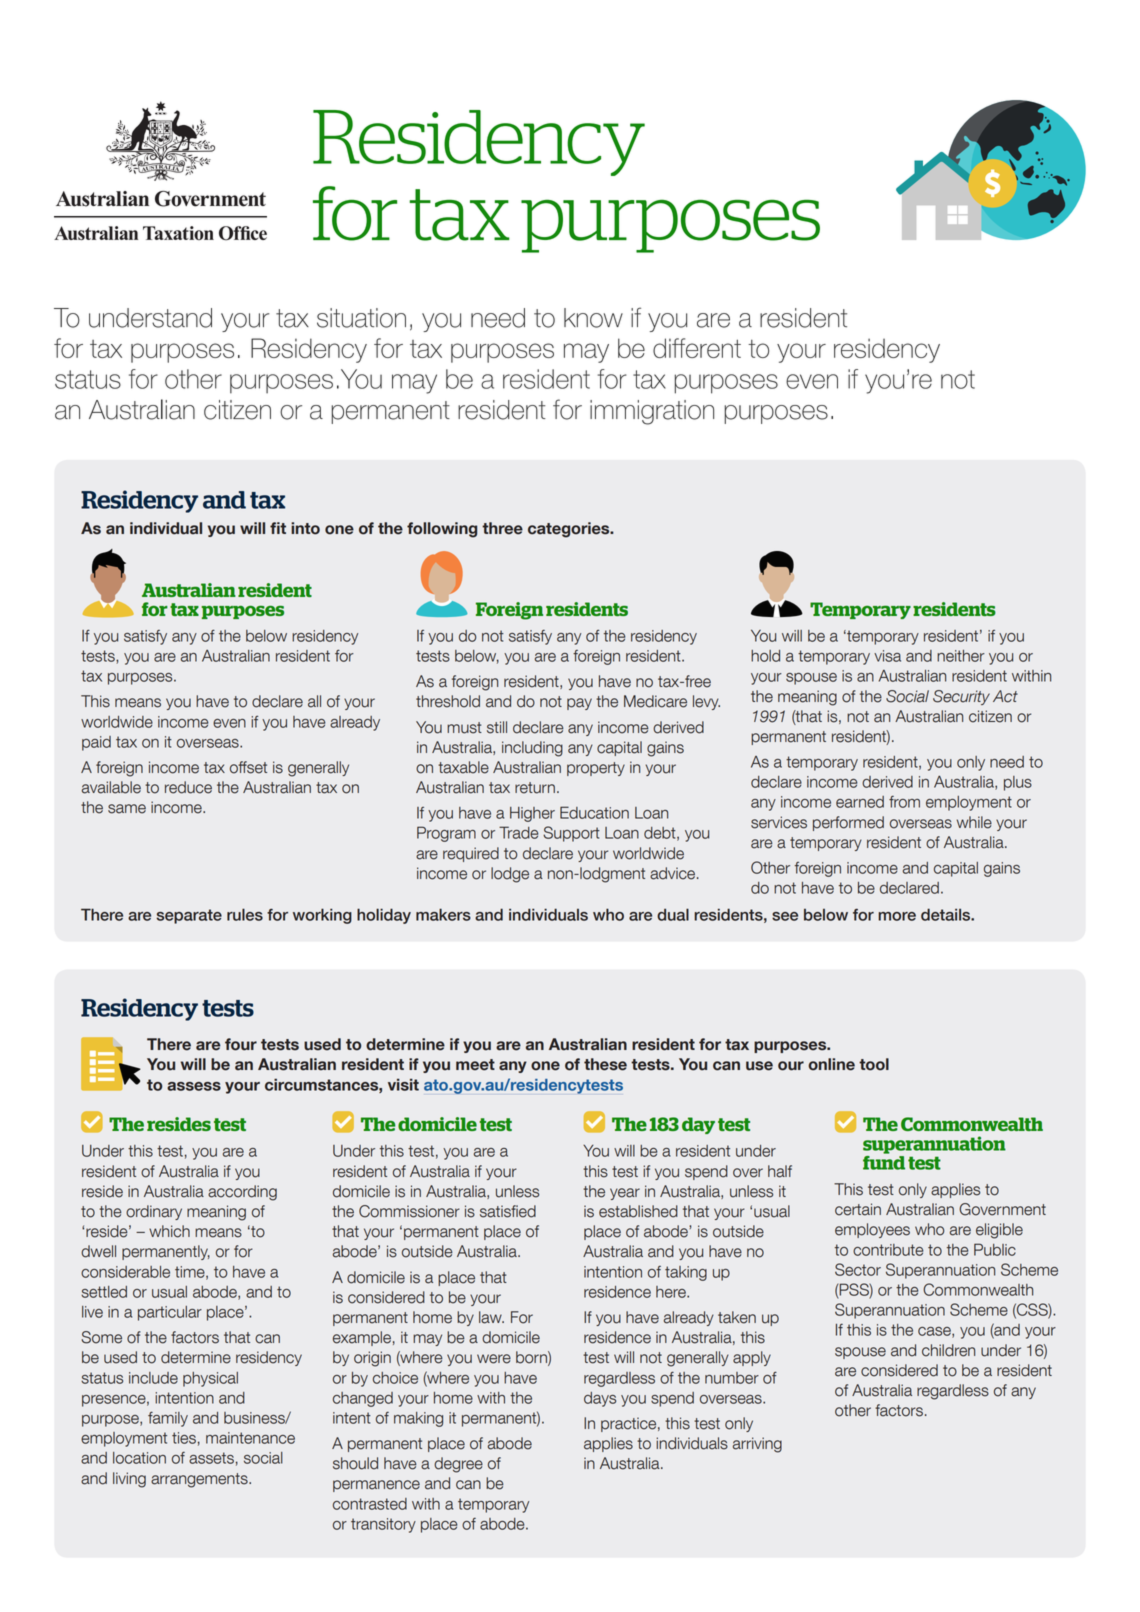 This screenshot has width=1140, height=1612. What do you see at coordinates (458, 1465) in the screenshot?
I see `degree` at bounding box center [458, 1465].
